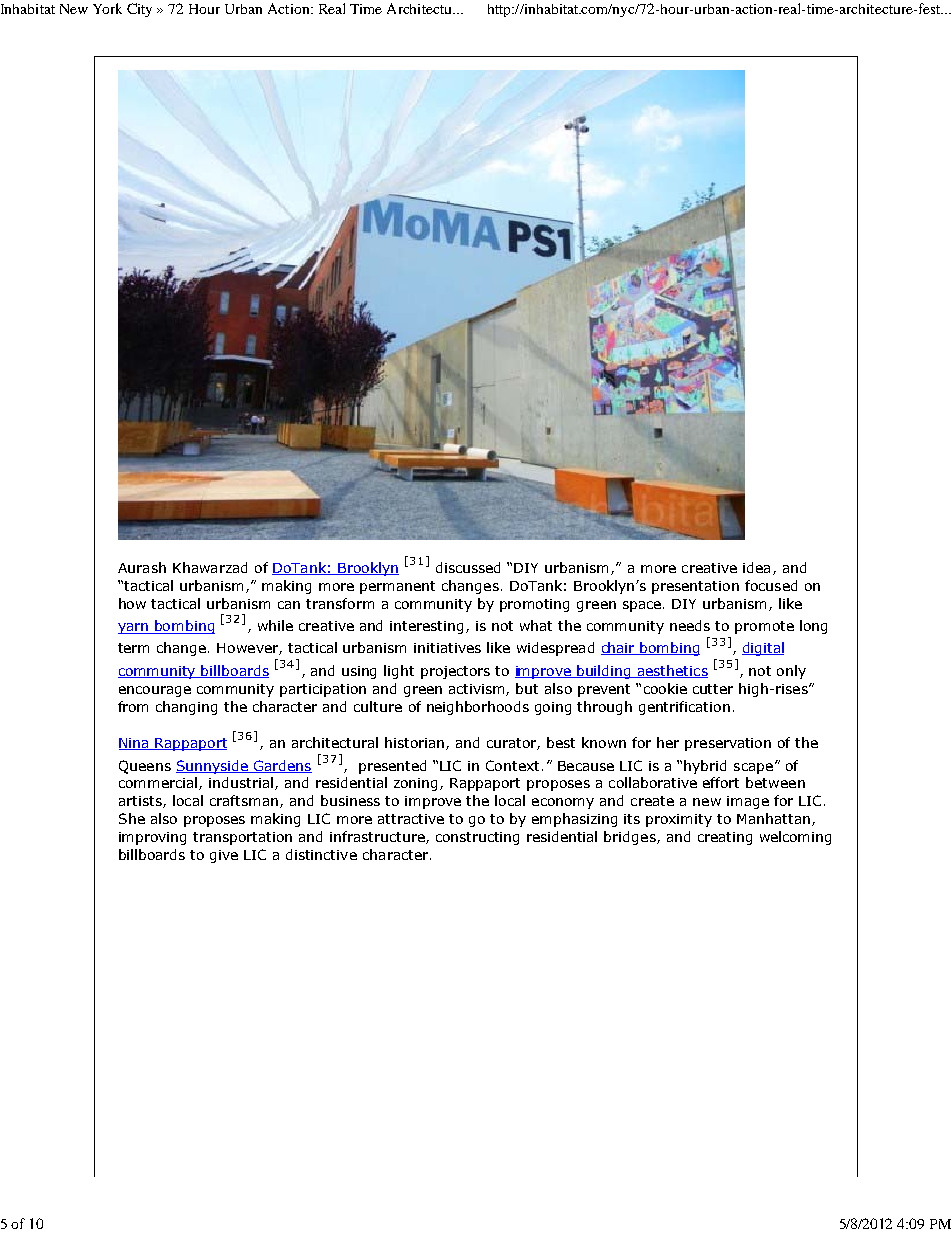 This screenshot has width=952, height=1233. I want to click on initiatives, so click(447, 648).
